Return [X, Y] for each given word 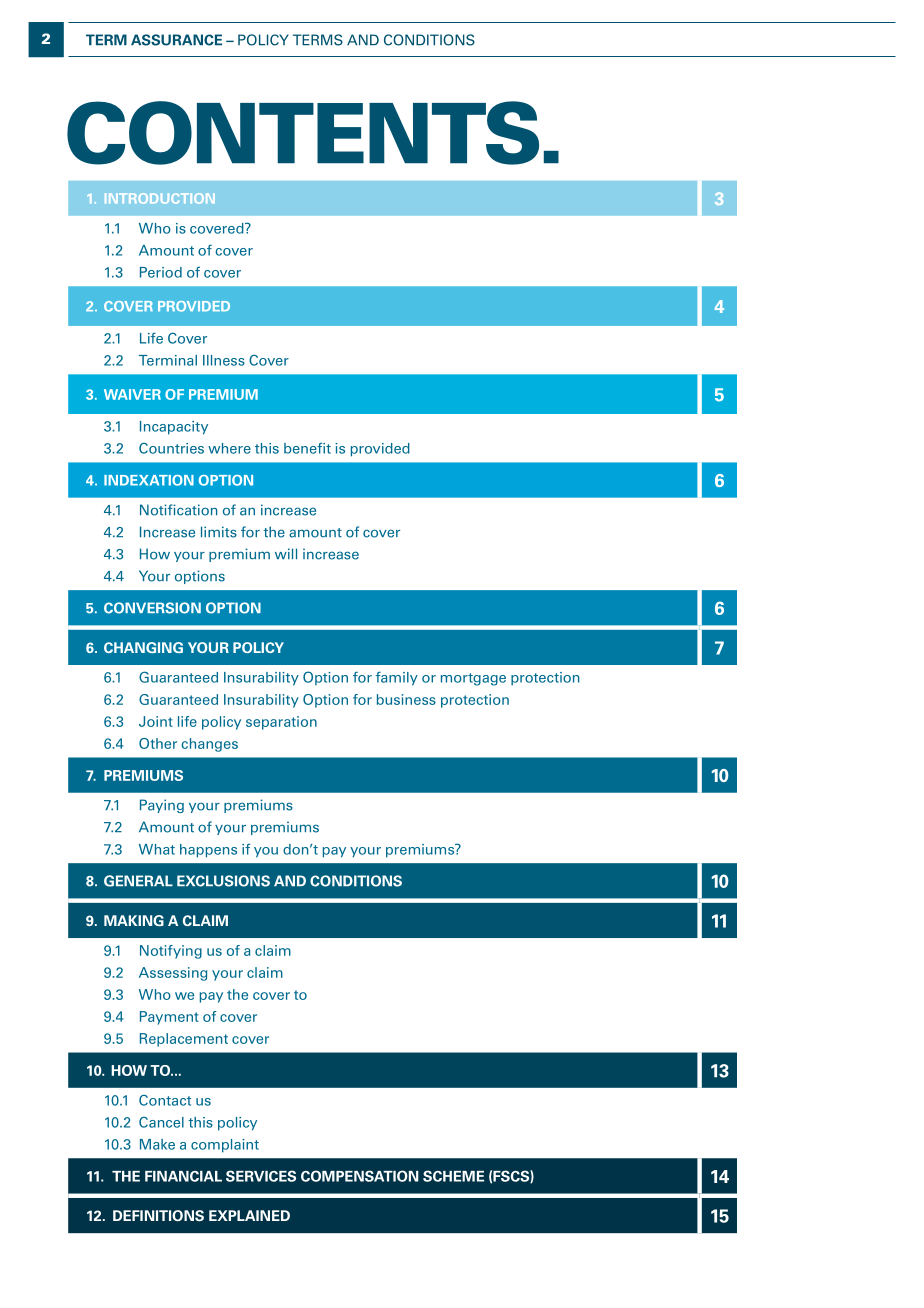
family [397, 678]
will [286, 553]
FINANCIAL [183, 1176]
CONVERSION [152, 608]
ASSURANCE [176, 40]
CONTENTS [303, 133]
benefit [307, 448]
